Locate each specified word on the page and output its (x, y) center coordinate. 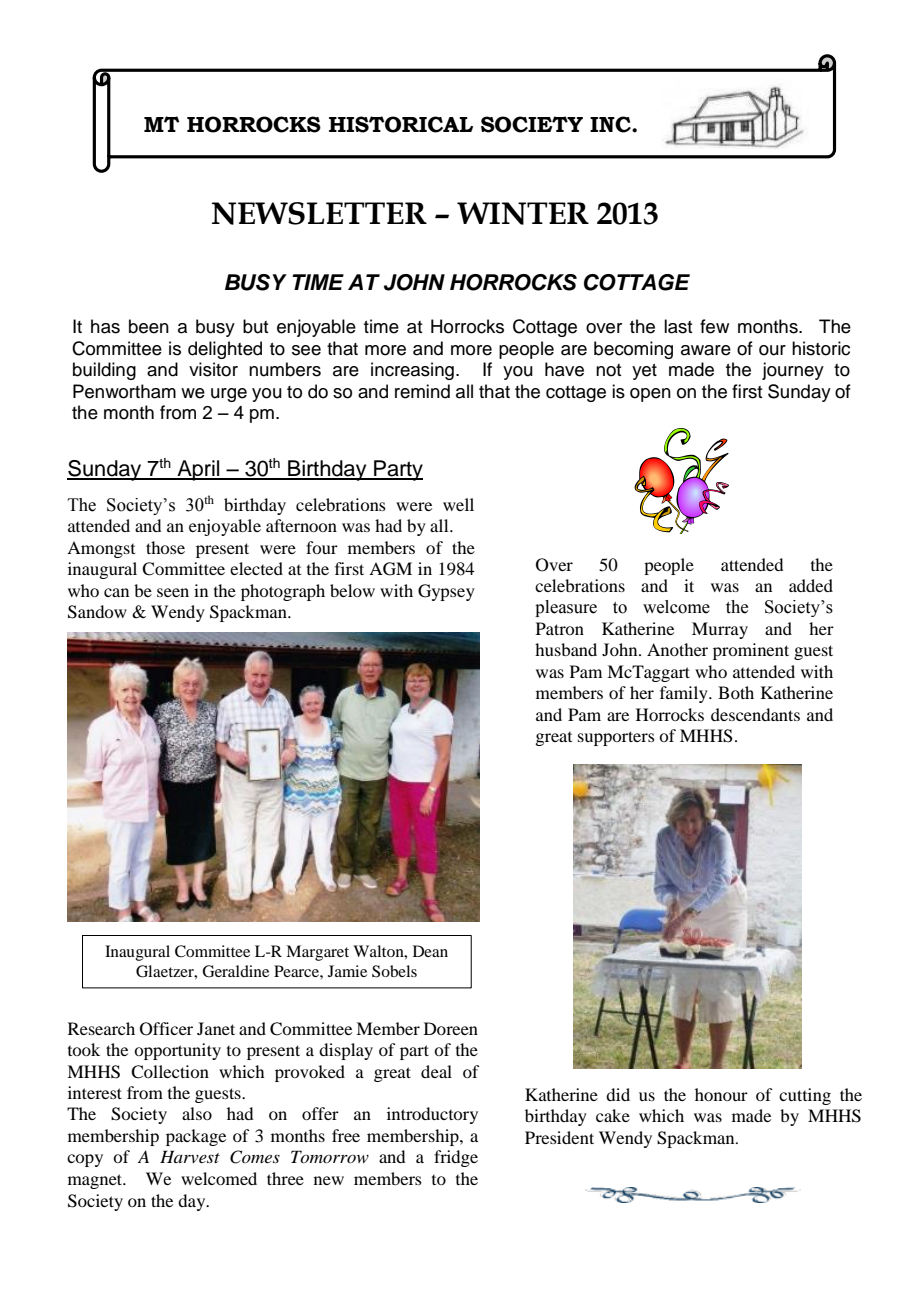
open (650, 395)
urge (229, 395)
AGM (390, 569)
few (714, 326)
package (196, 1137)
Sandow (97, 612)
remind (422, 391)
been (149, 326)
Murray (720, 630)
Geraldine (235, 971)
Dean (430, 951)
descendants (755, 714)
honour (721, 1094)
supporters (616, 738)
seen (173, 592)
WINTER (523, 213)
